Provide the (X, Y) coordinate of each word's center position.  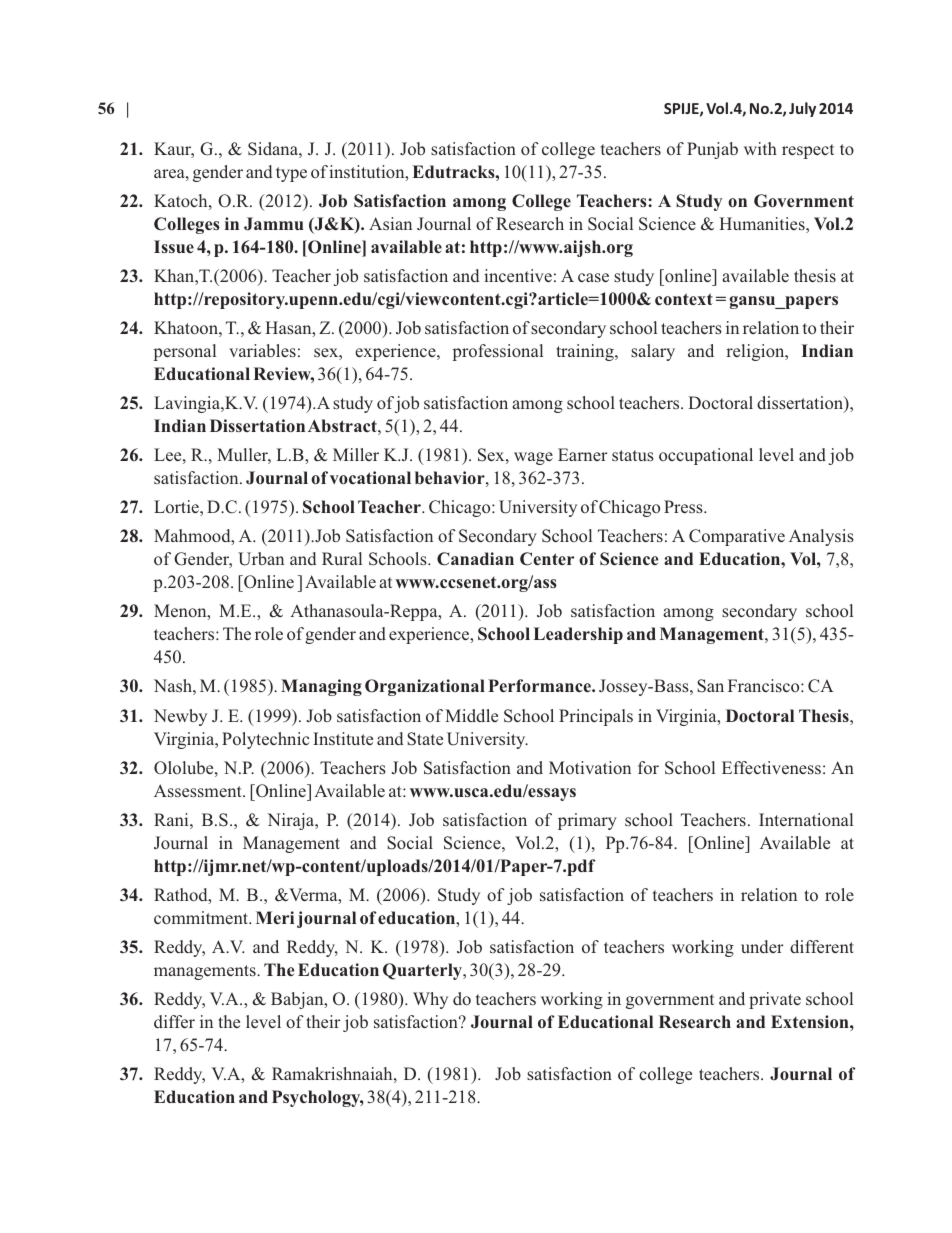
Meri (275, 918)
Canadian (475, 559)
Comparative (737, 537)
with (760, 148)
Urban (261, 559)
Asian (390, 223)
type (291, 174)
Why (430, 1000)
